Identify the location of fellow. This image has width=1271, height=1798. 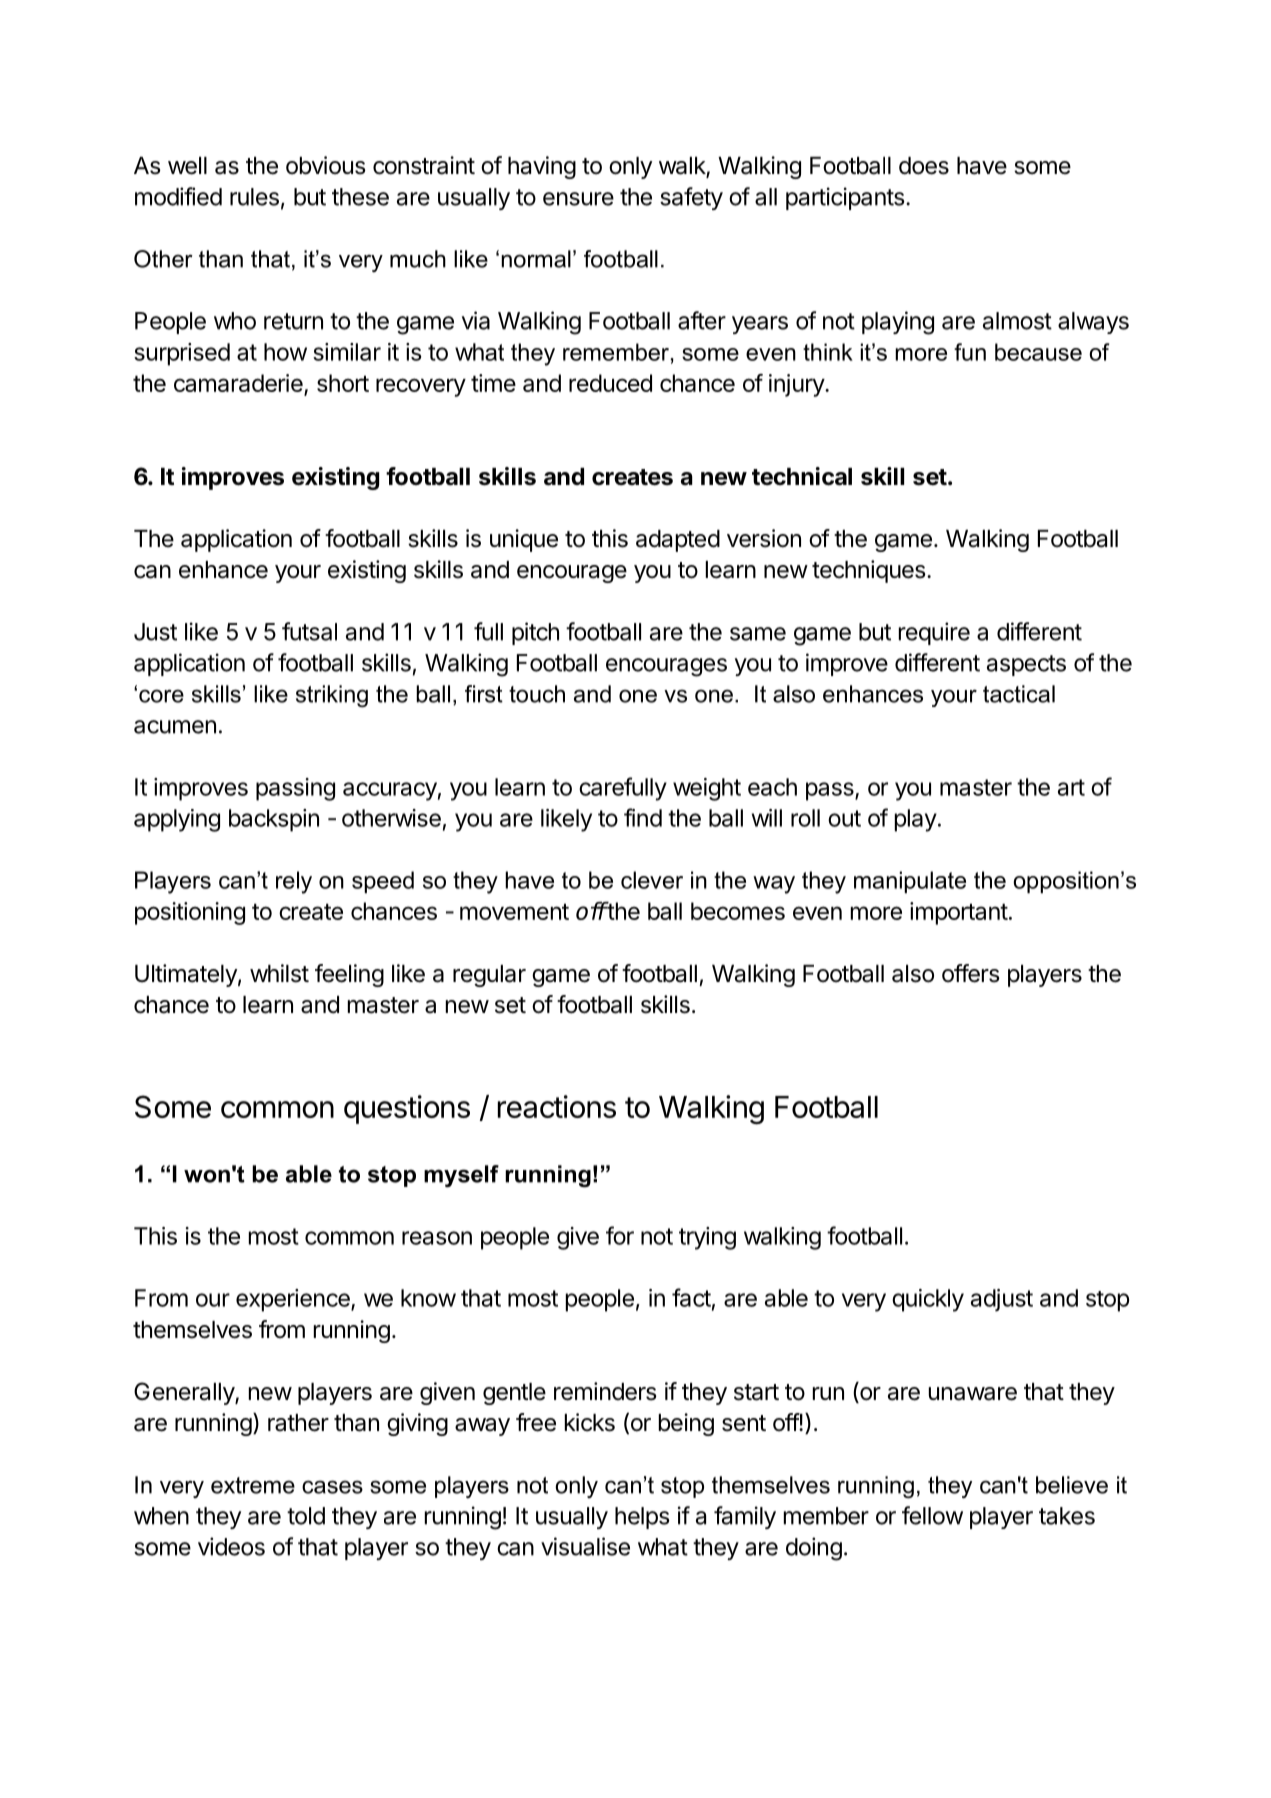
(932, 1515).
